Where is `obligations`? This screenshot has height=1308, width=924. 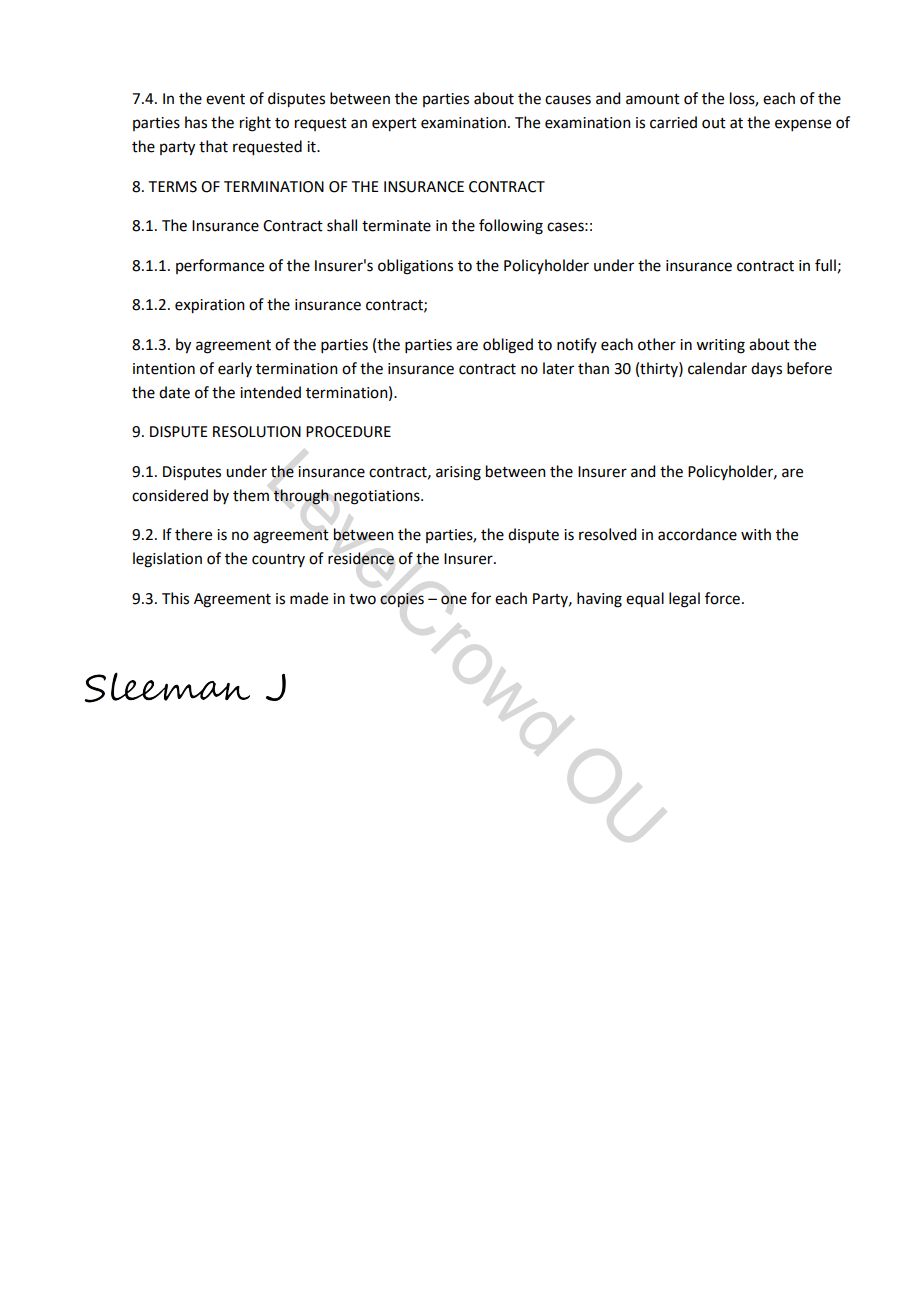
obligations is located at coordinates (415, 267).
